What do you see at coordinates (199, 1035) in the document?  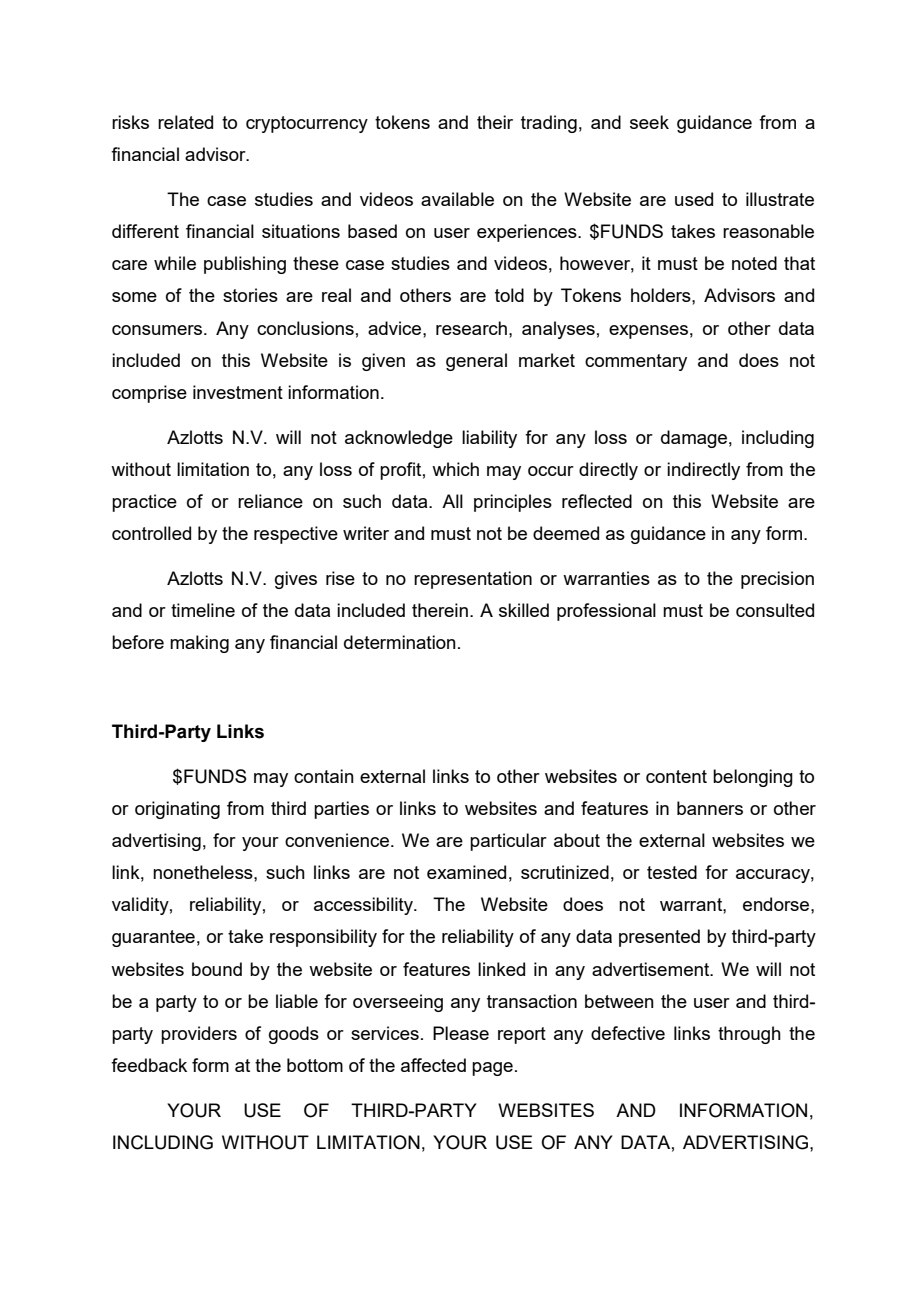 I see `providers` at bounding box center [199, 1035].
